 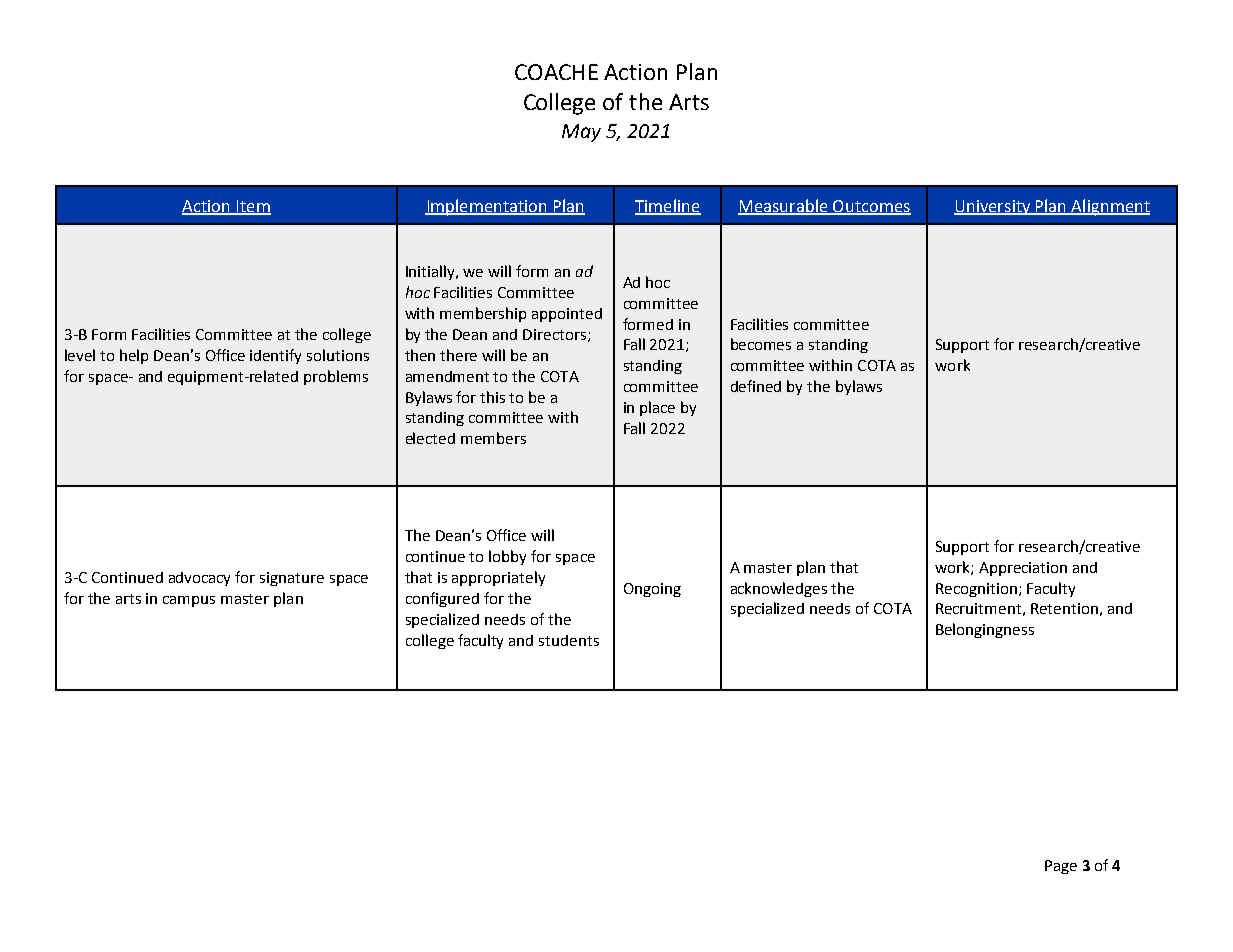 I want to click on Item, so click(x=252, y=207).
